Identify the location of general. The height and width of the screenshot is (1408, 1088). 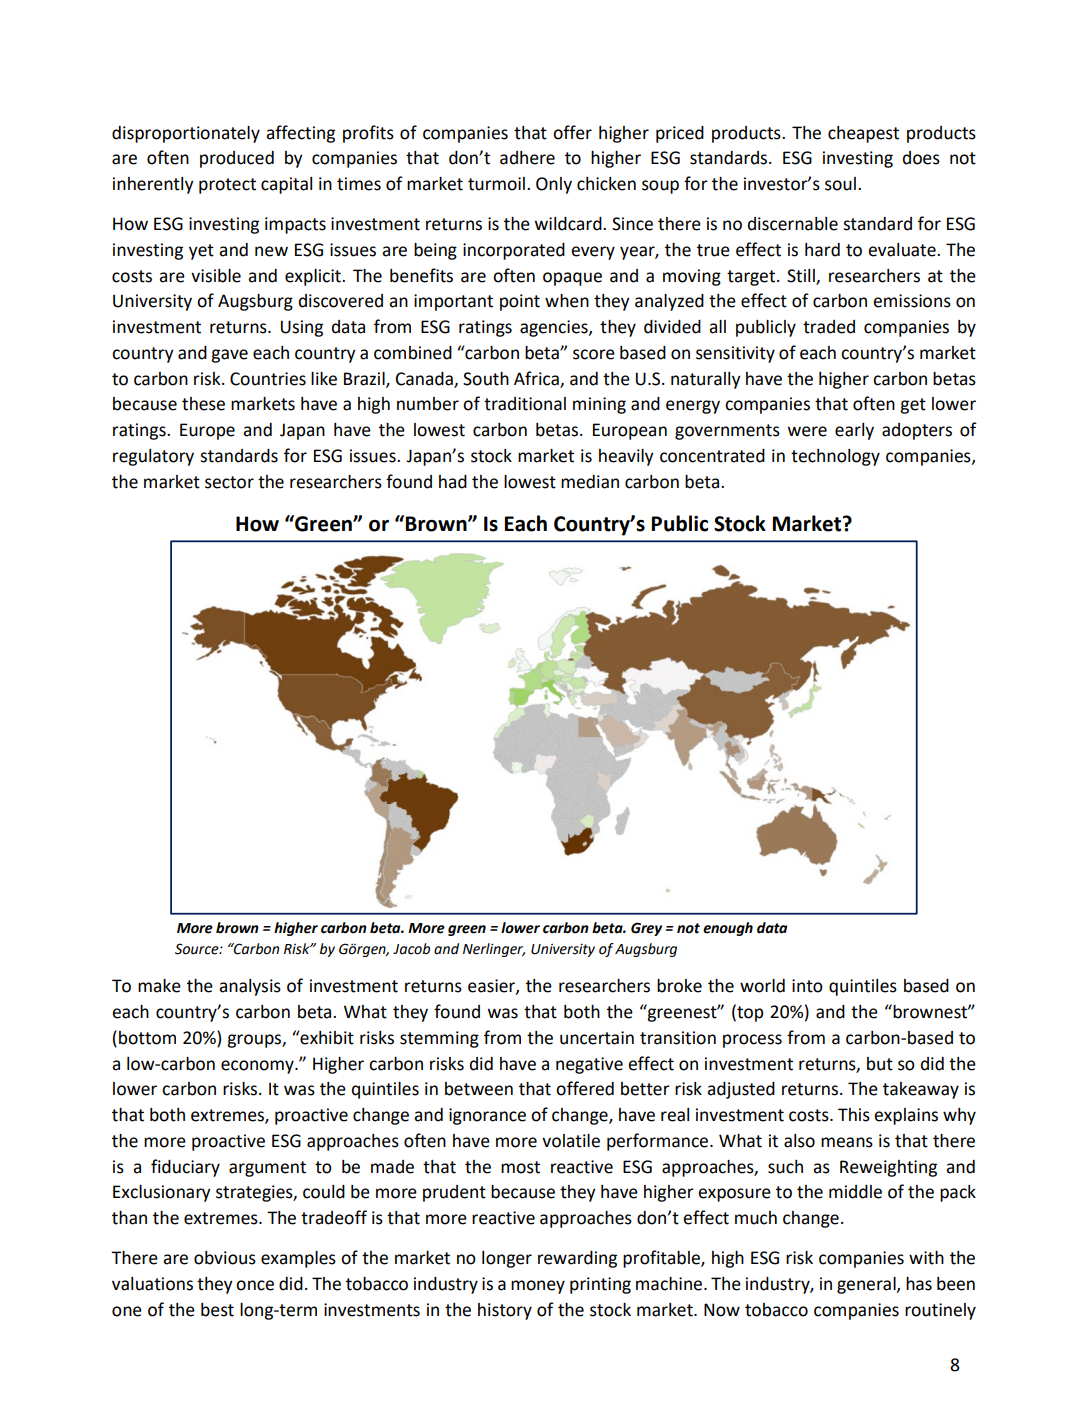
(867, 1285).
